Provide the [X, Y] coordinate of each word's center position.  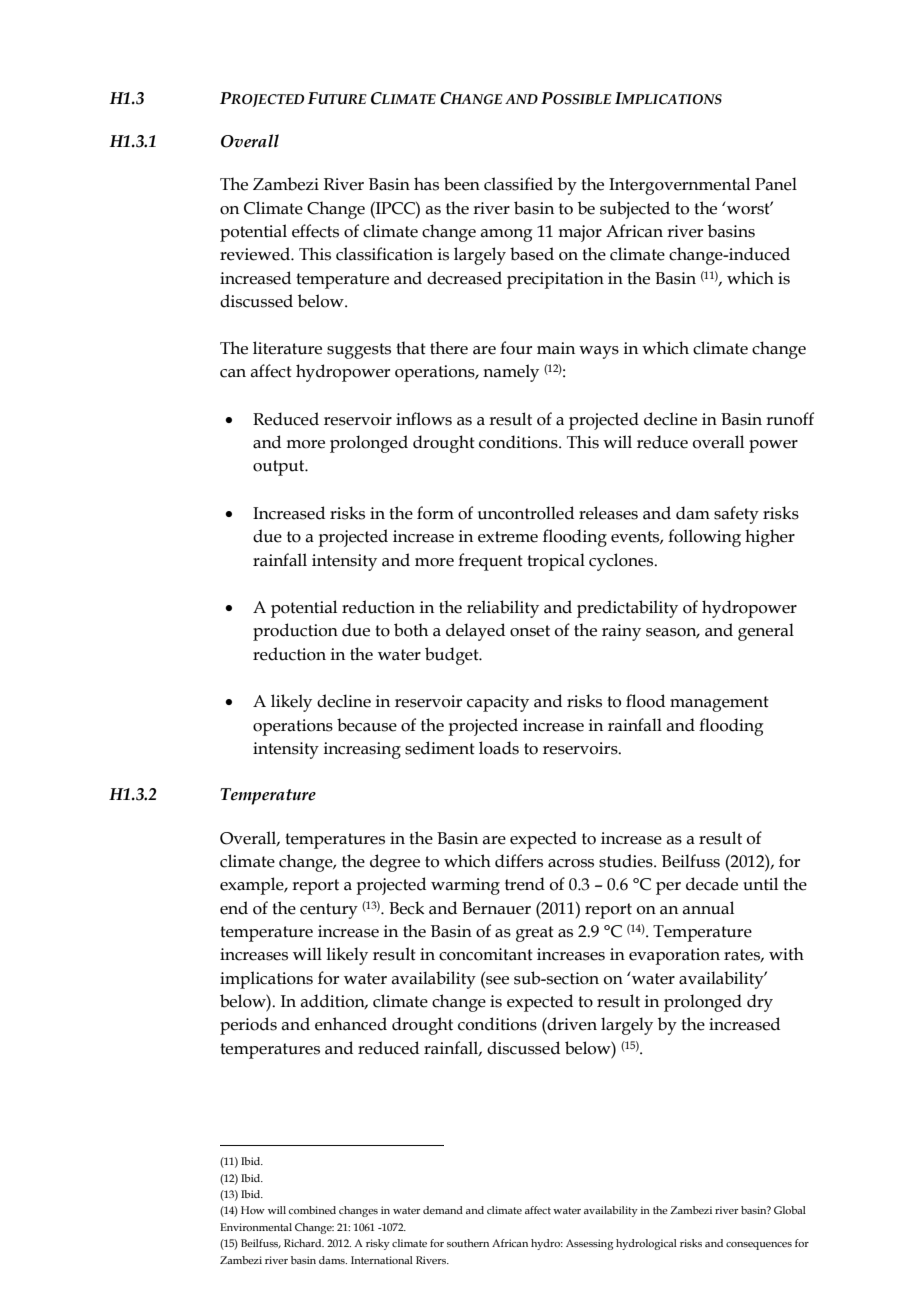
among [506, 235]
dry [760, 1003]
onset [530, 631]
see [496, 979]
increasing [362, 750]
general [766, 632]
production [295, 632]
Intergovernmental [679, 186]
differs [519, 861]
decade [712, 884]
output [280, 468]
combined [312, 1210]
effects [315, 231]
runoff [790, 419]
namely [511, 373]
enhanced [351, 1024]
